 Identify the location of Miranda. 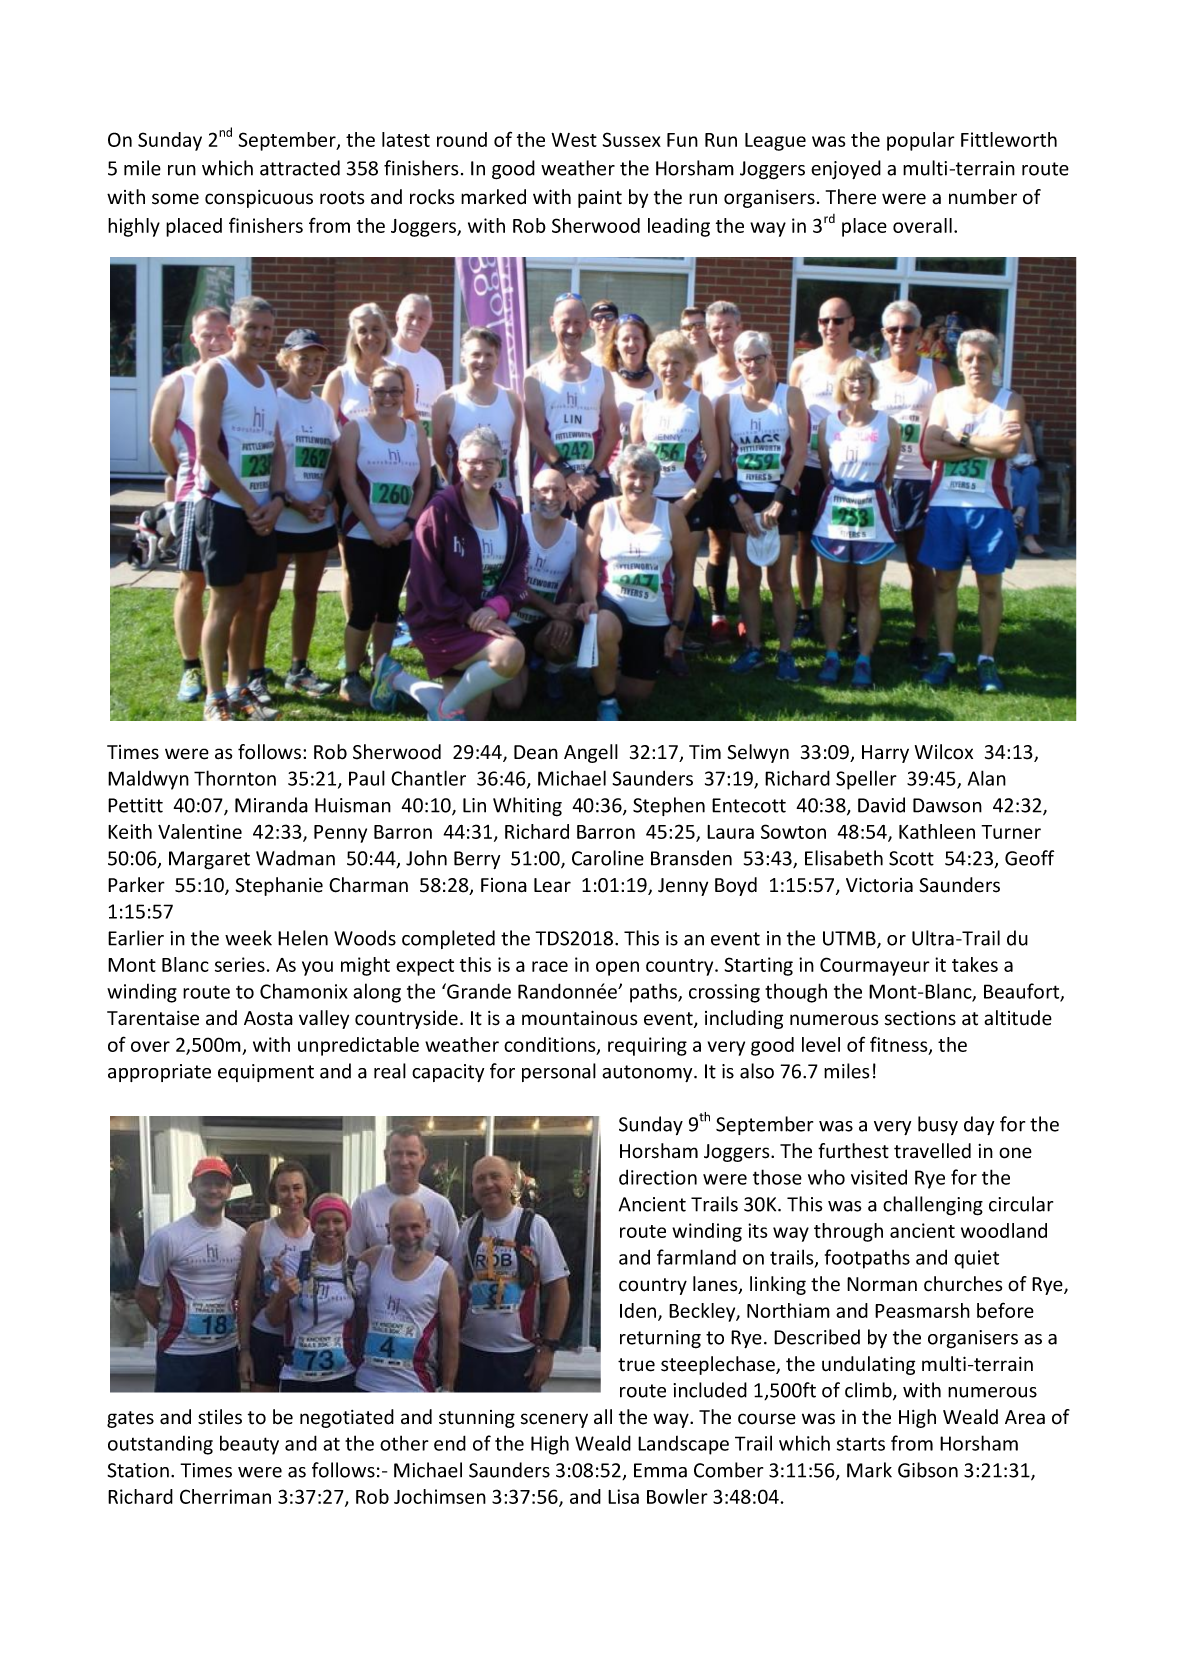
(271, 805).
